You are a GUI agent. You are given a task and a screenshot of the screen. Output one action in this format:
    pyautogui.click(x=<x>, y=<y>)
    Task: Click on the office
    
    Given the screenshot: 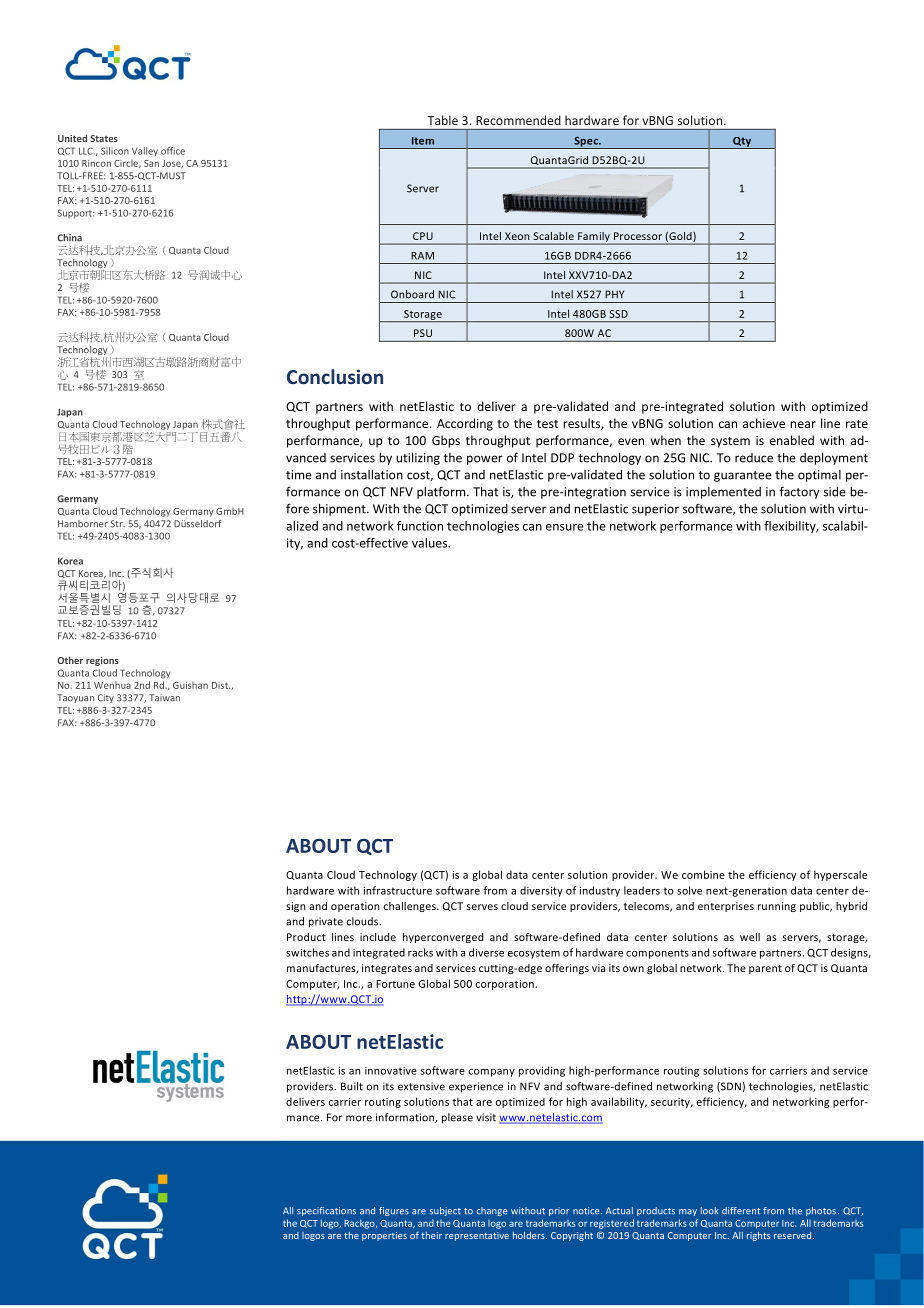 What is the action you would take?
    pyautogui.click(x=173, y=151)
